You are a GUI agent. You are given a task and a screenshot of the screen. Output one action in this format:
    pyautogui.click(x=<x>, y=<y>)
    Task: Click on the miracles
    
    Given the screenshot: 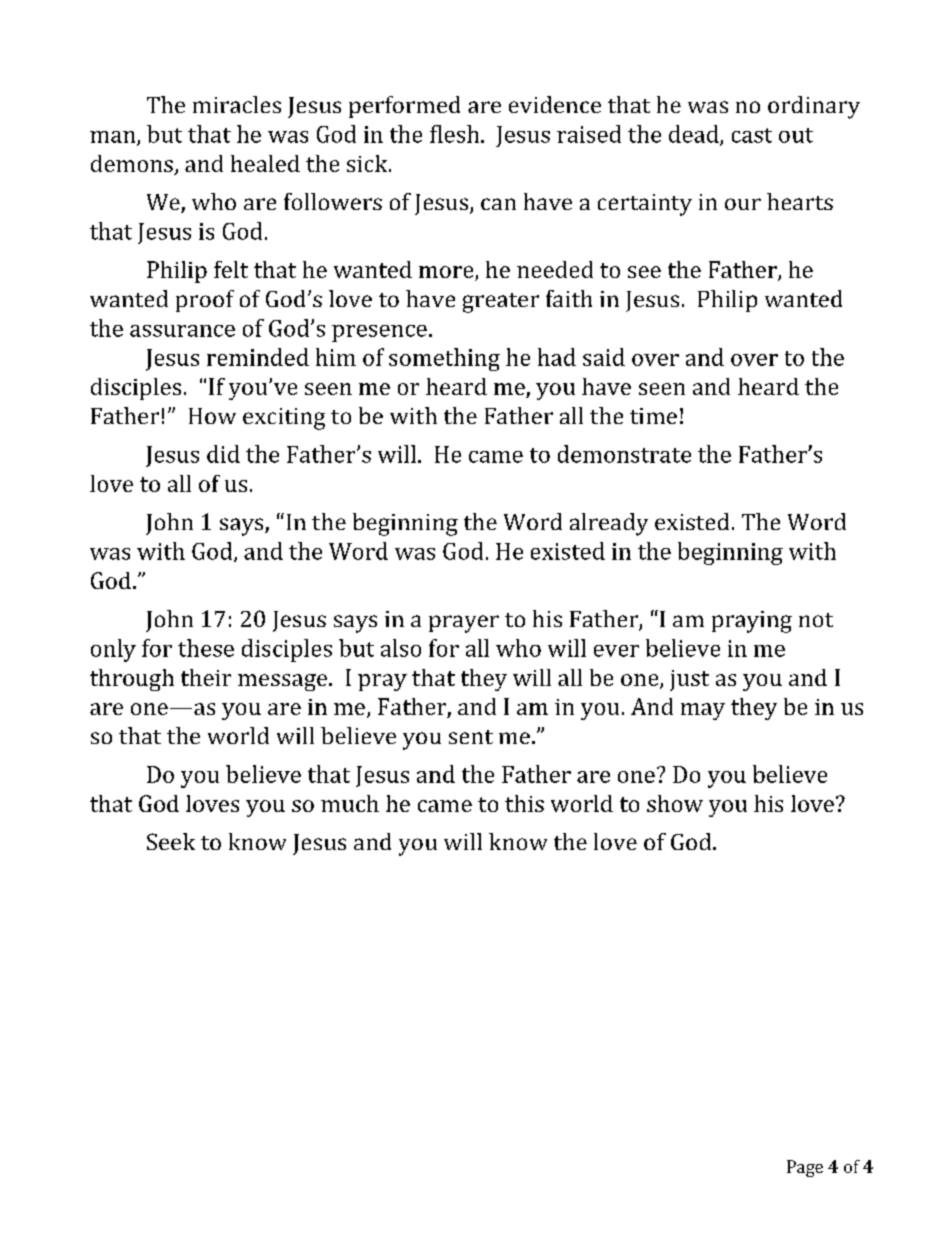 What is the action you would take?
    pyautogui.click(x=237, y=104)
